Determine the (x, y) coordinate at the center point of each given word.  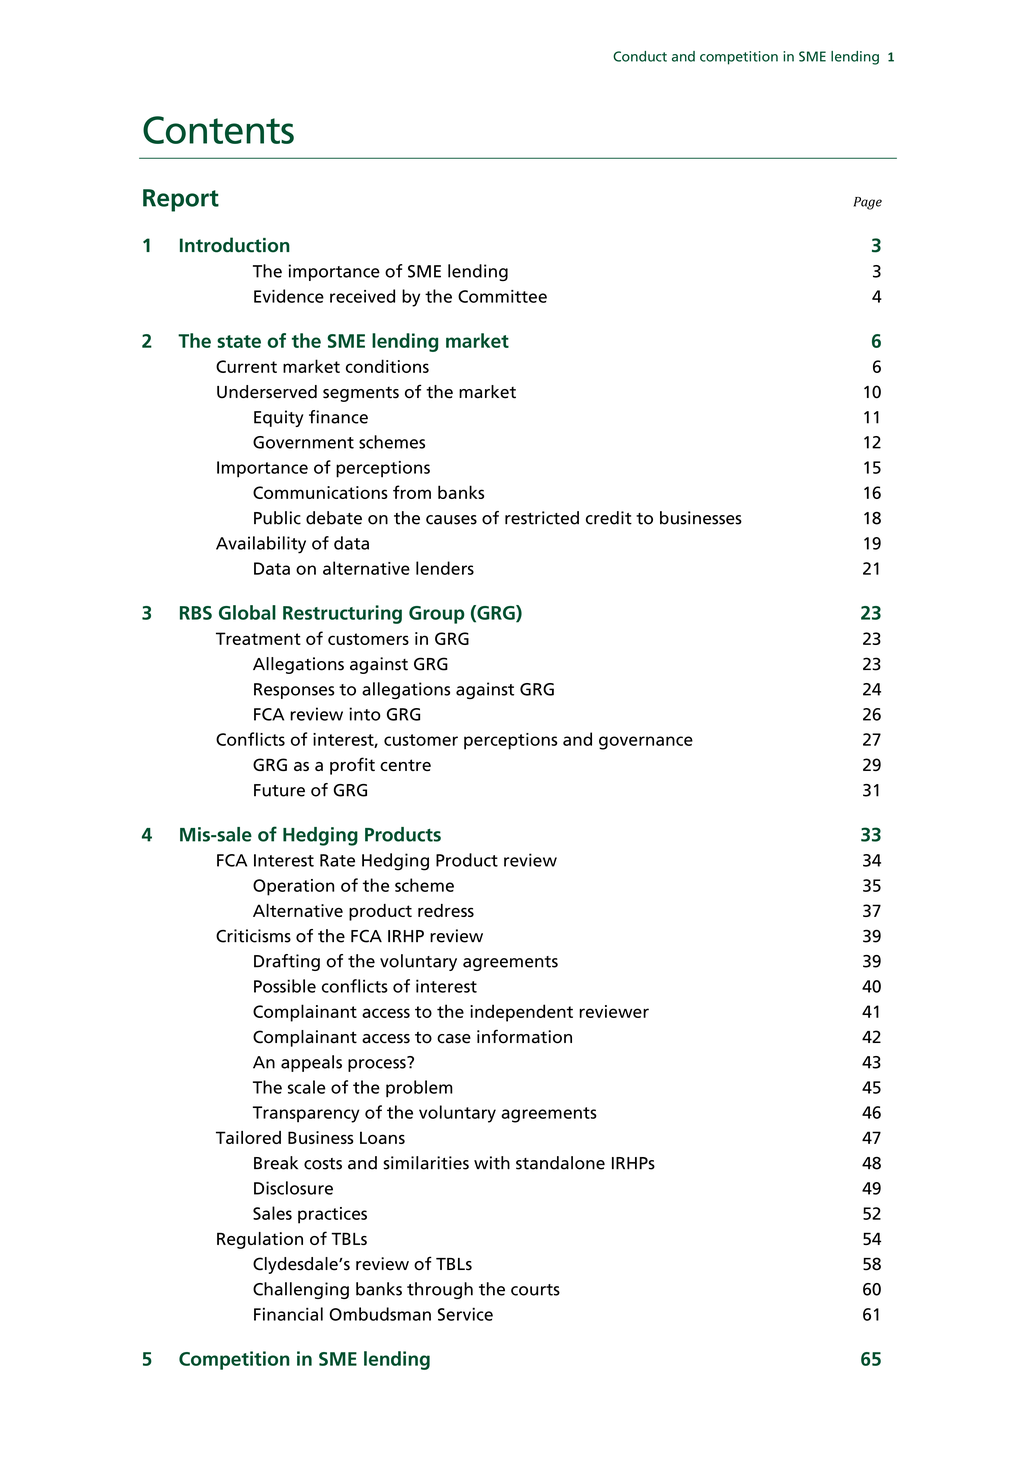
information (524, 1036)
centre (405, 765)
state (239, 341)
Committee (502, 296)
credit (609, 518)
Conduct (640, 56)
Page (868, 203)
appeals (311, 1063)
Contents (218, 130)
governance (646, 743)
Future (279, 790)
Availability (261, 545)
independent (521, 1013)
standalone (560, 1163)
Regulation (260, 1240)
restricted (542, 518)
